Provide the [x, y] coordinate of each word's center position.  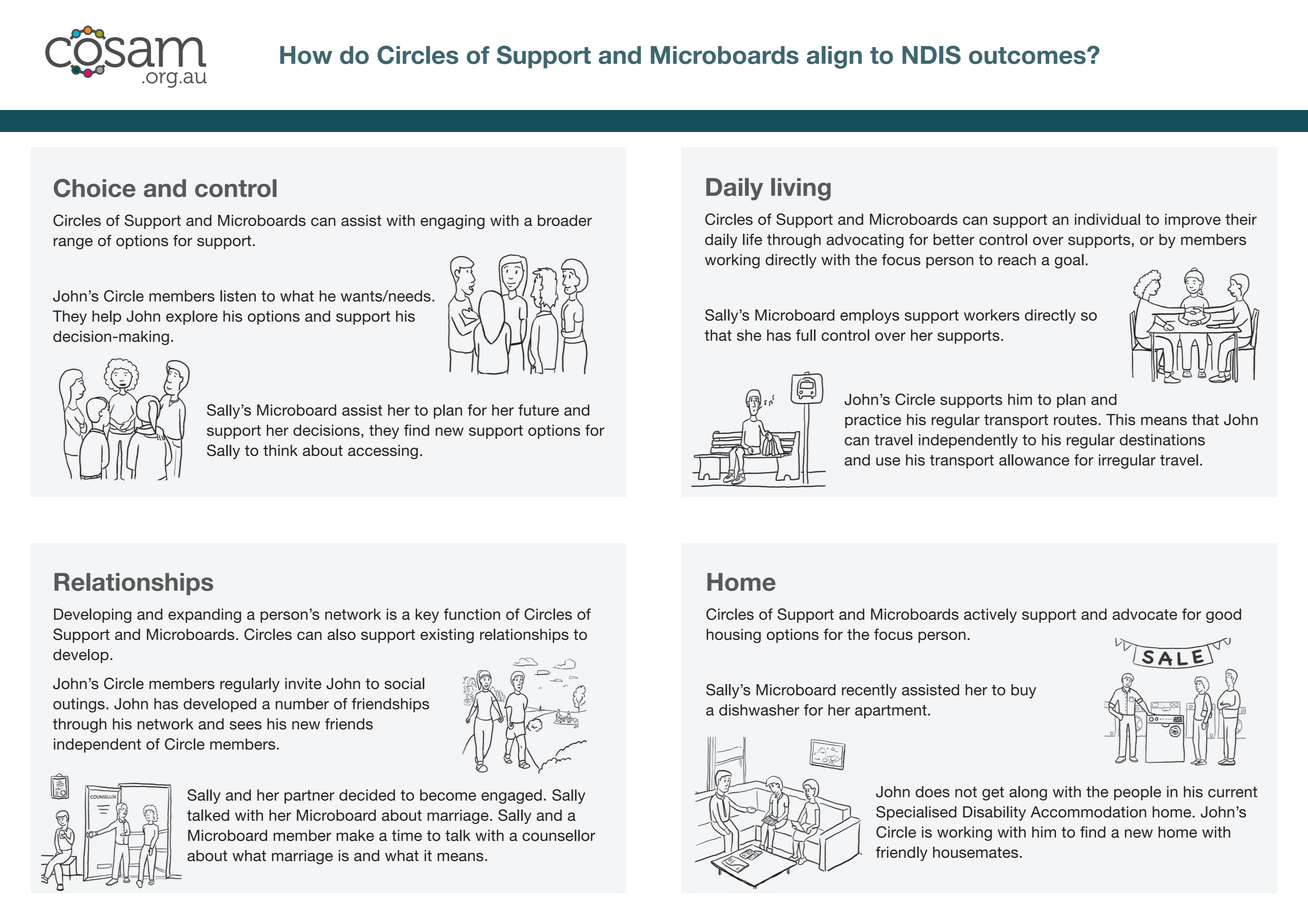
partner [309, 797]
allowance [1034, 460]
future [538, 410]
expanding [204, 615]
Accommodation [1088, 812]
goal [1070, 261]
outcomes [1028, 55]
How [306, 55]
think [280, 450]
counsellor [558, 835]
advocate [1144, 614]
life [752, 239]
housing [733, 636]
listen [238, 296]
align [834, 57]
